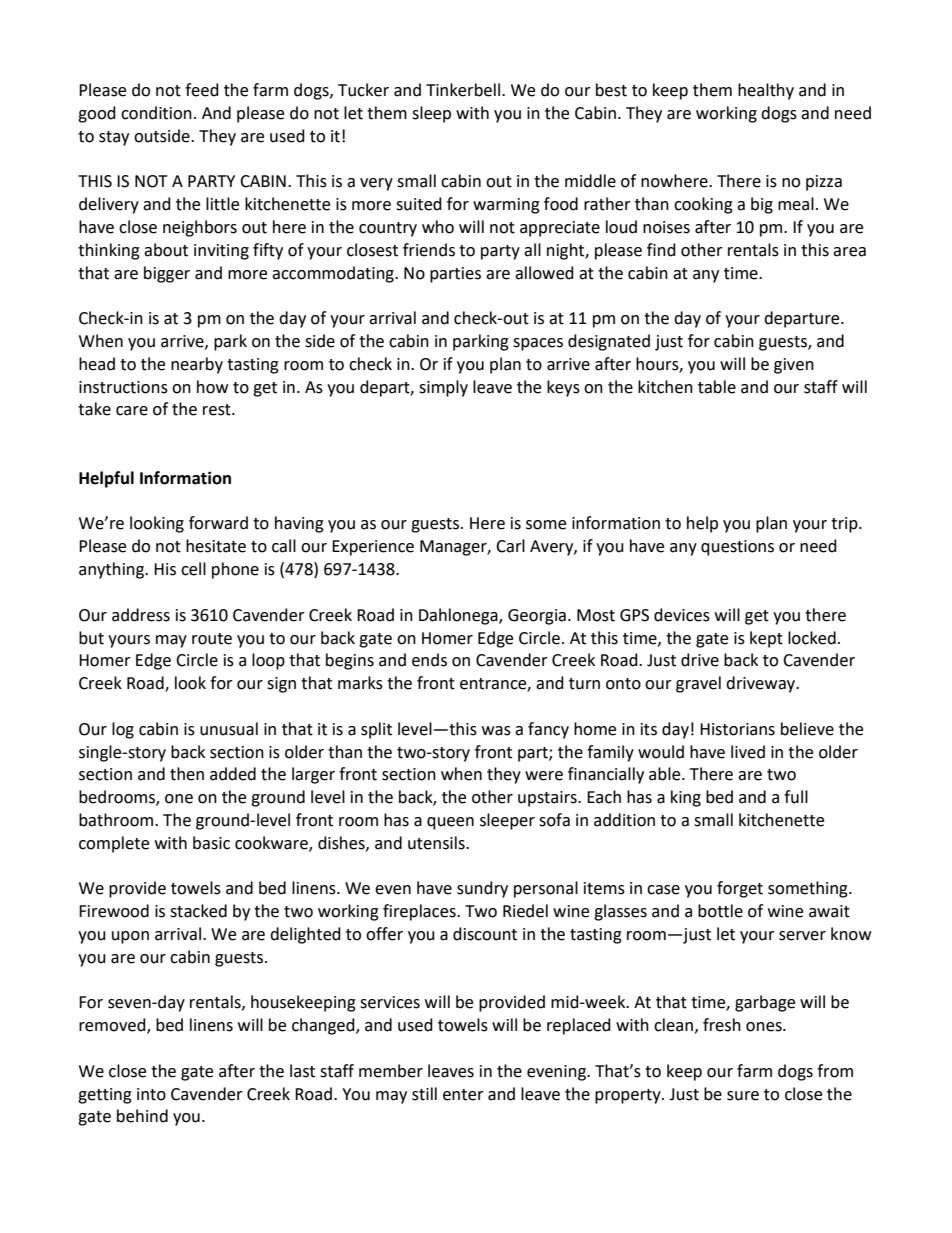 The height and width of the page is (1233, 952). What do you see at coordinates (229, 729) in the page?
I see `unusual` at bounding box center [229, 729].
